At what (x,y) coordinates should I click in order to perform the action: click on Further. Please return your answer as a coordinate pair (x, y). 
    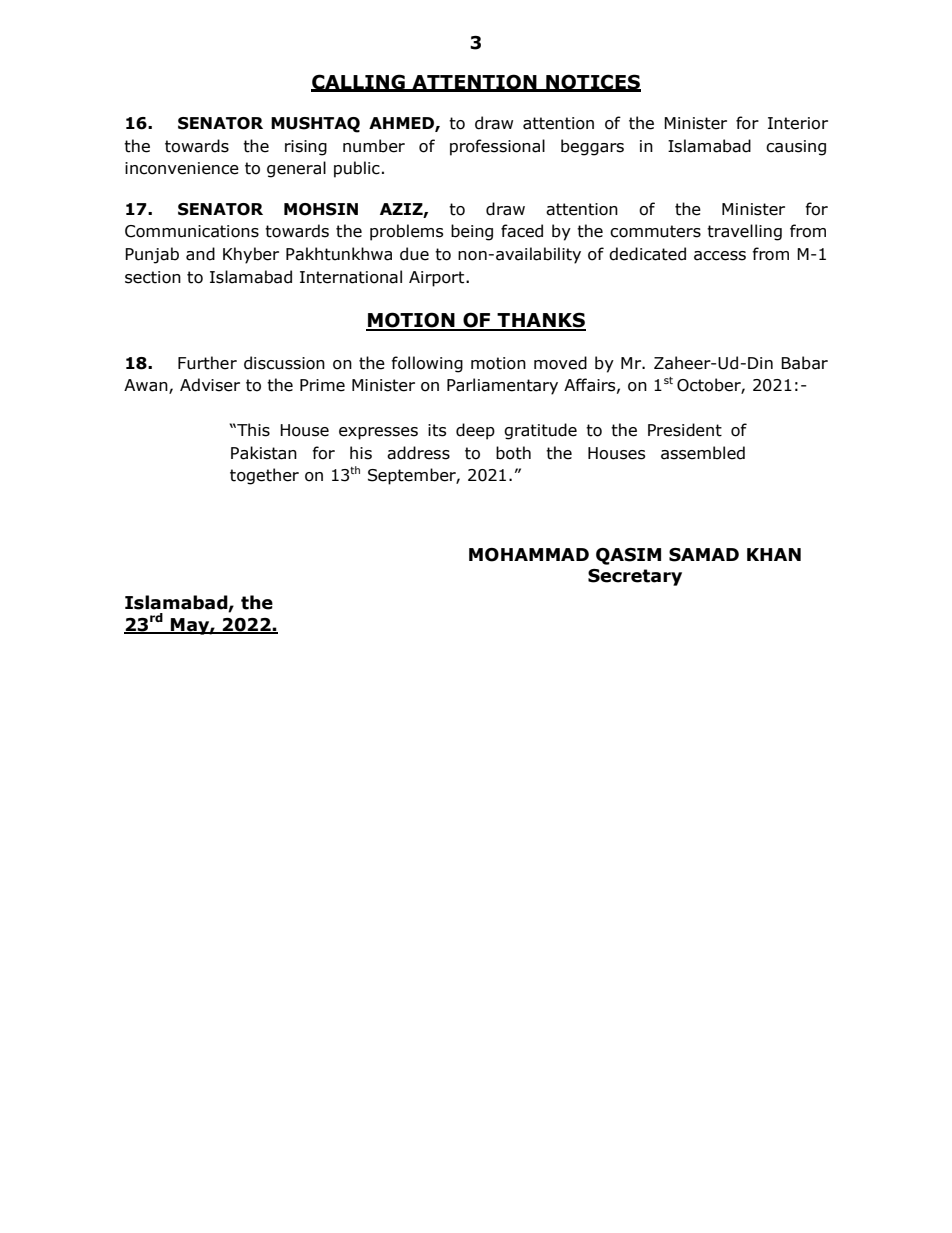
    Looking at the image, I should click on (207, 363).
